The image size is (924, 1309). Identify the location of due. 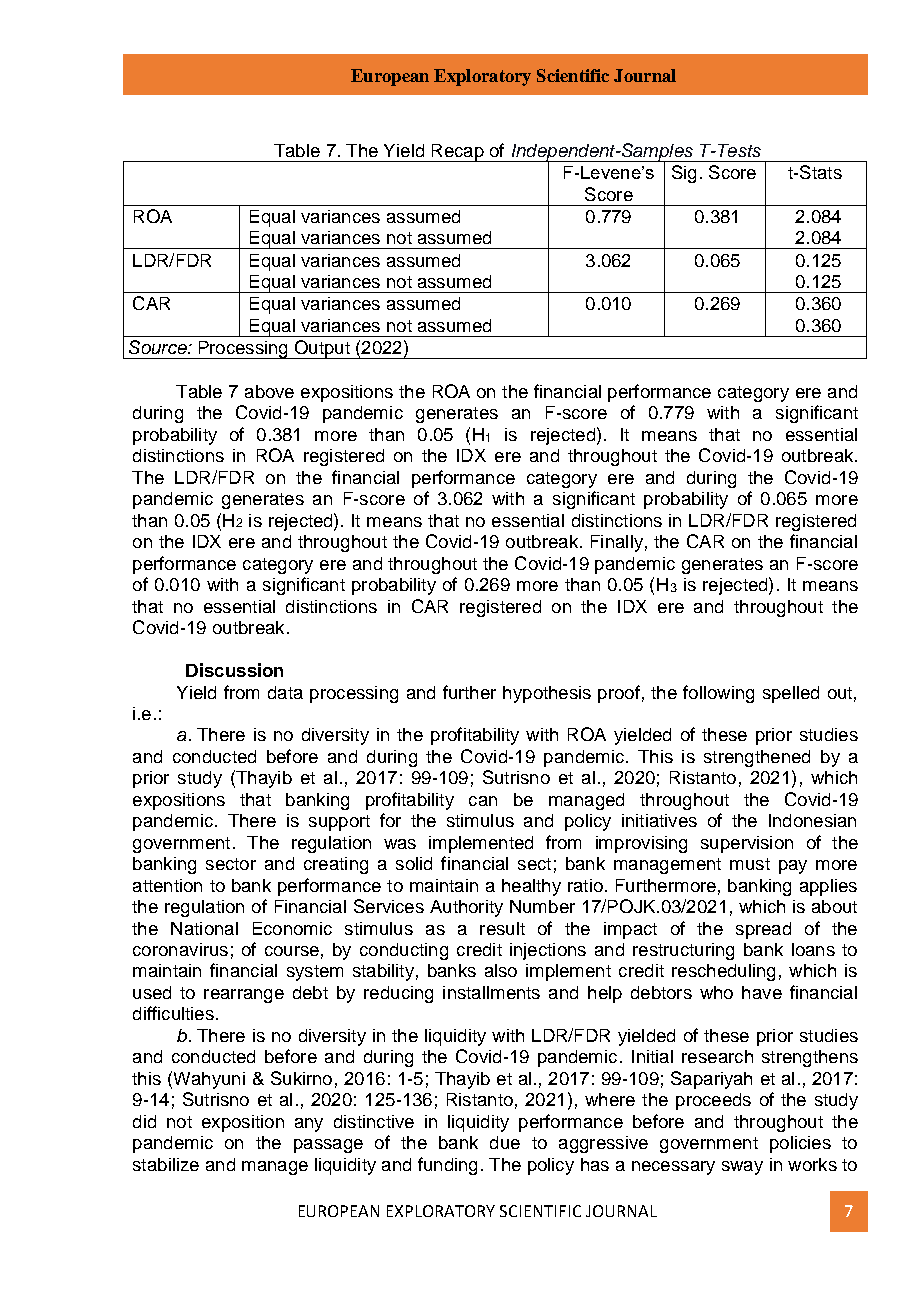
(505, 1142).
